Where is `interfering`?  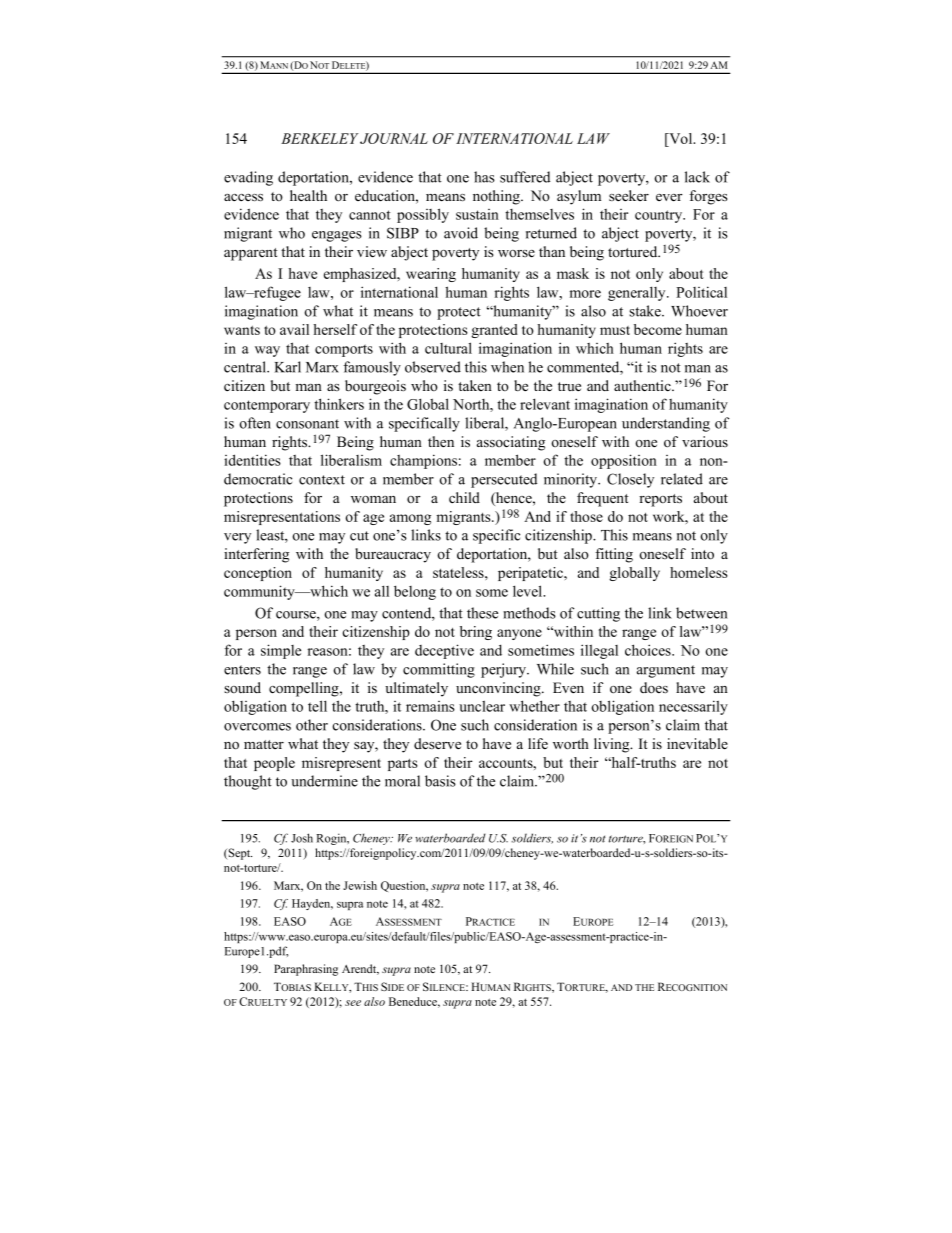
interfering is located at coordinates (256, 555).
